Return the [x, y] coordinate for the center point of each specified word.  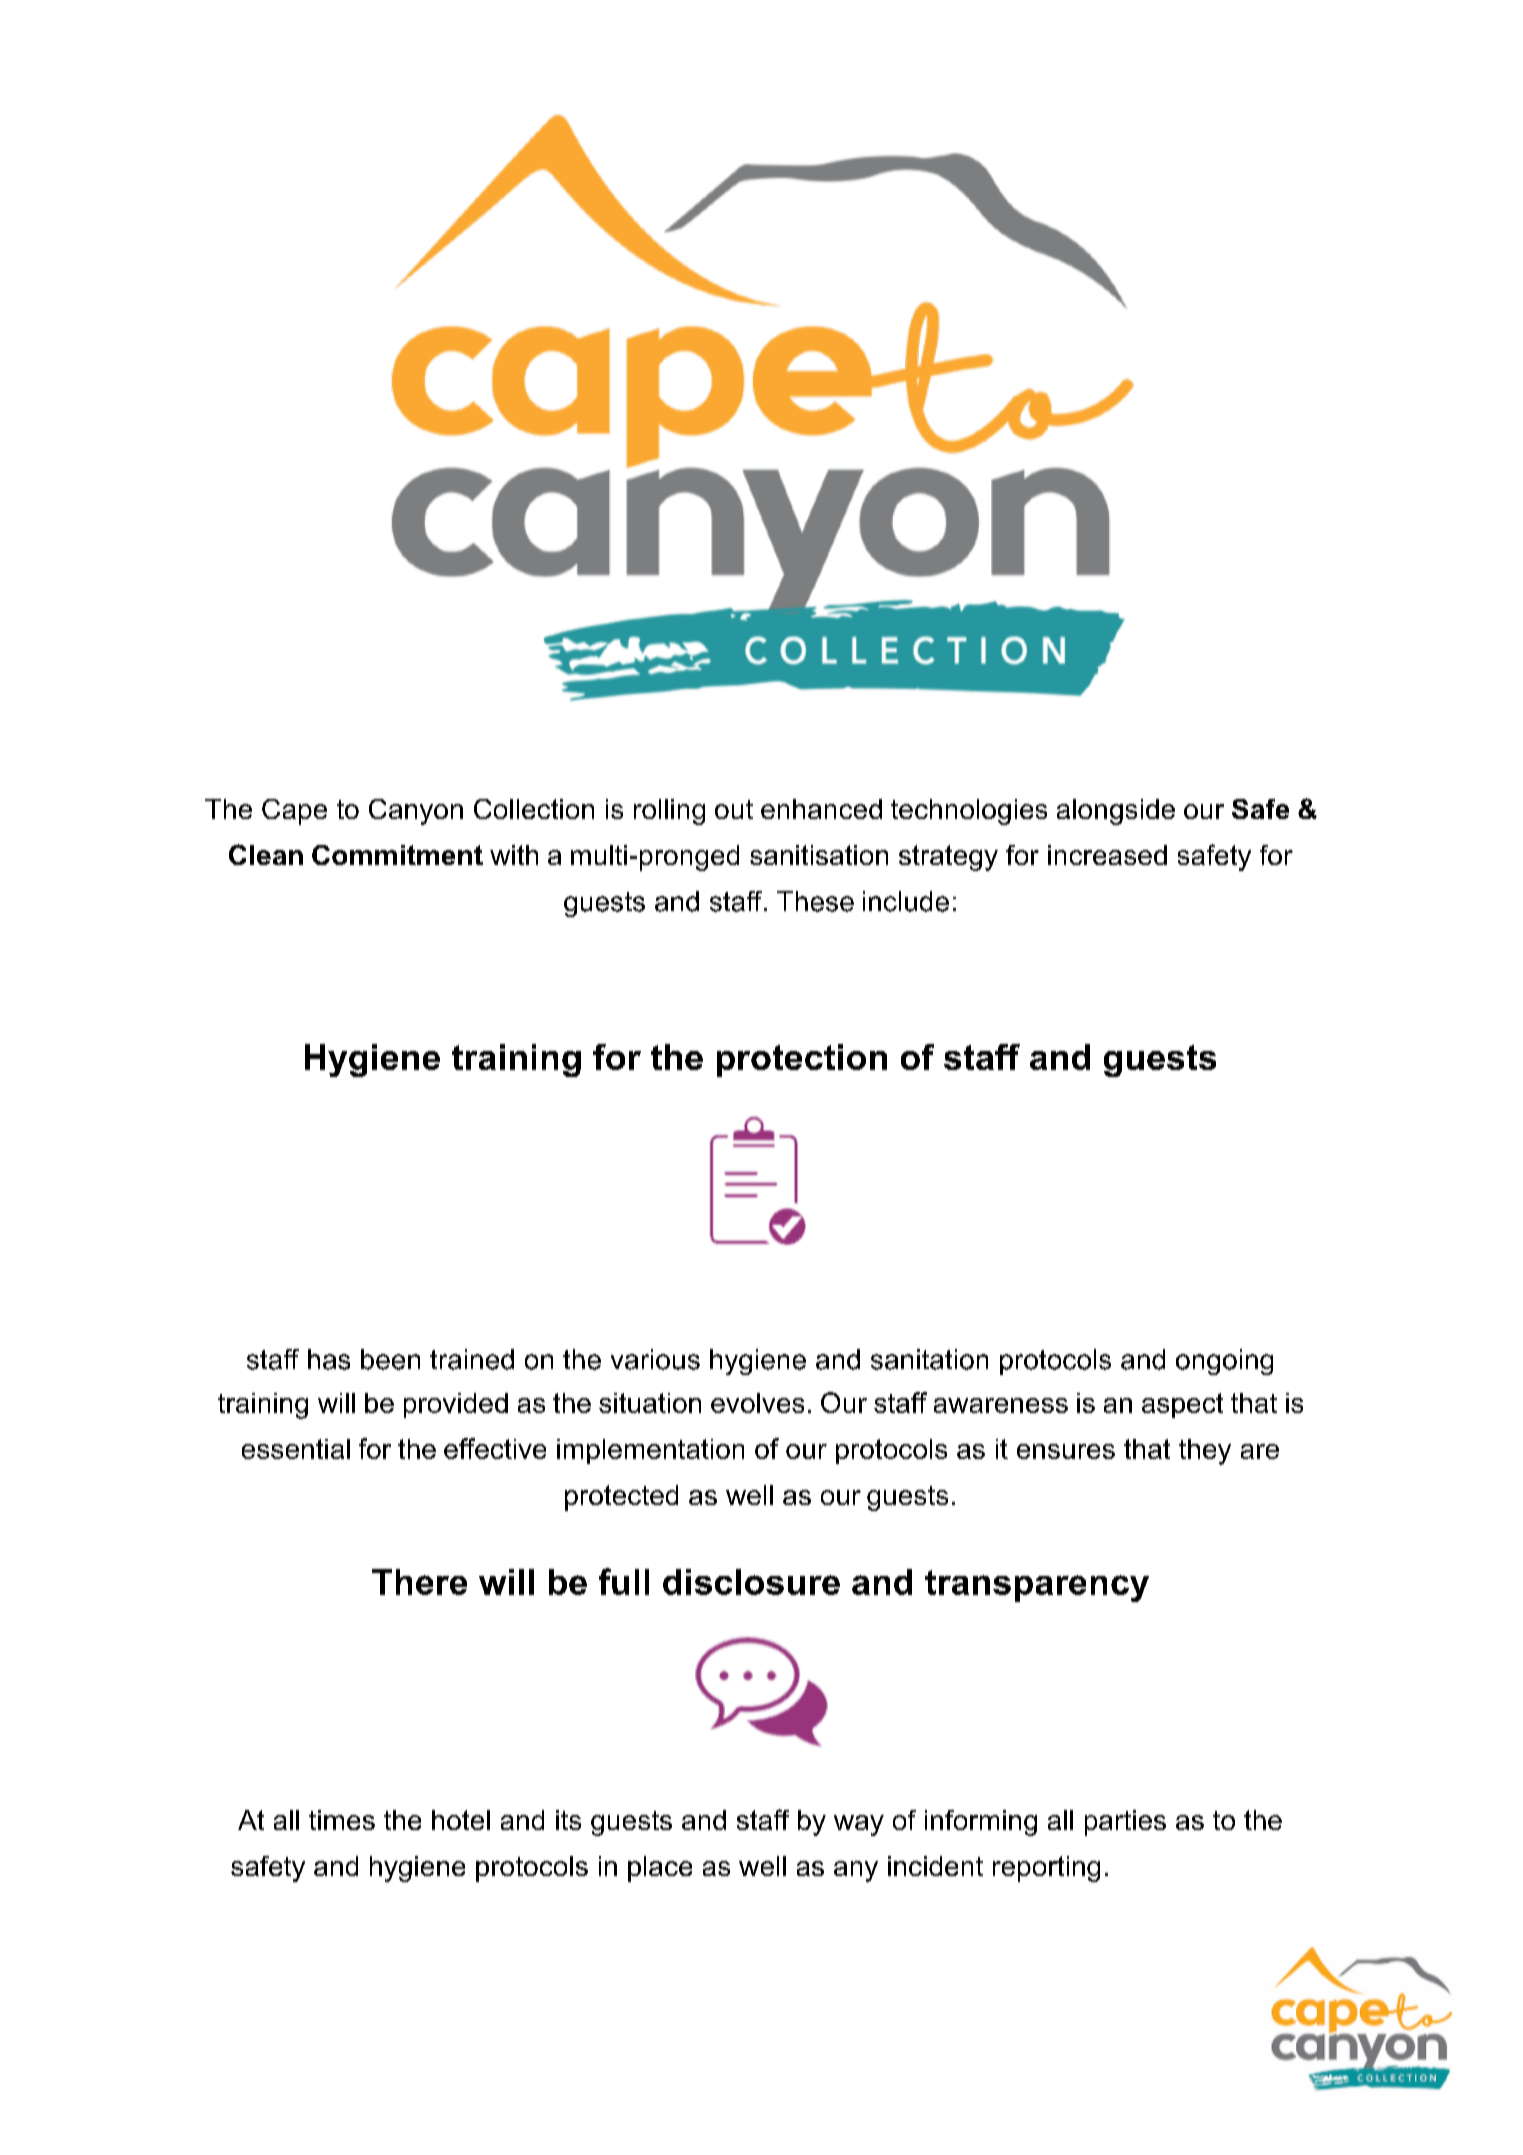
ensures [1066, 1451]
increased [1107, 855]
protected [621, 1498]
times [342, 1820]
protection [802, 1060]
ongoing [1224, 1362]
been [390, 1359]
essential [296, 1449]
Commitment [397, 855]
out [734, 809]
